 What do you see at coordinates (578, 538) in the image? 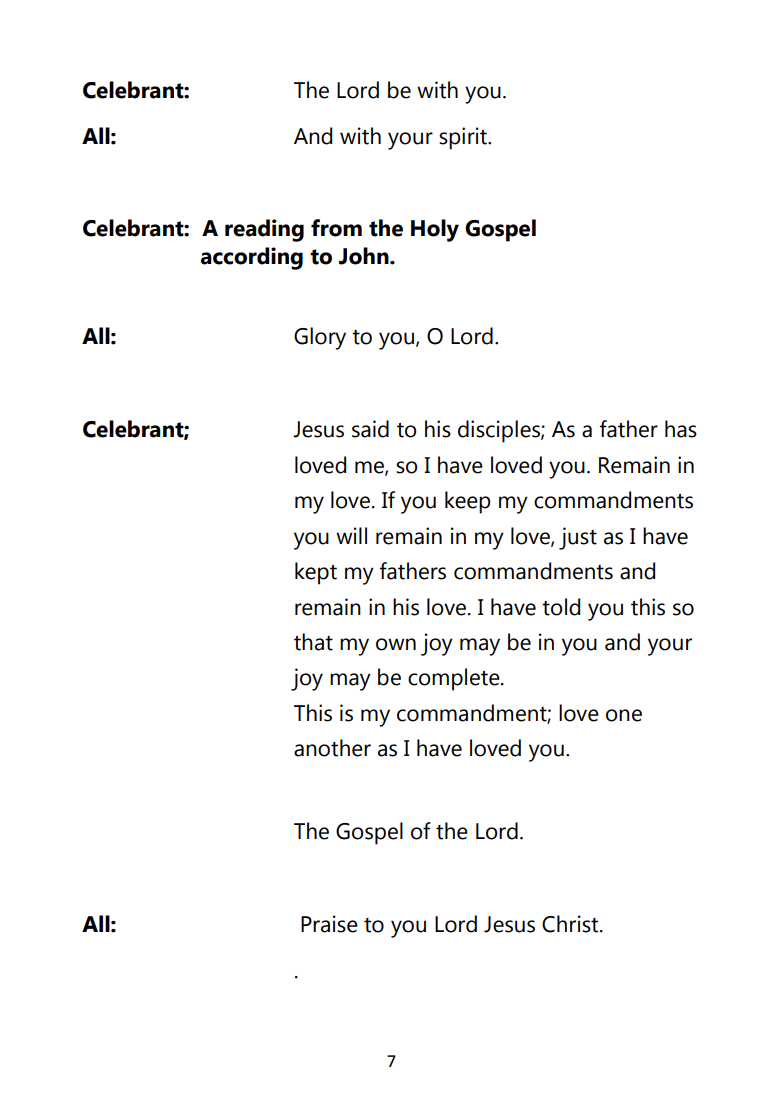
I see `just` at bounding box center [578, 538].
